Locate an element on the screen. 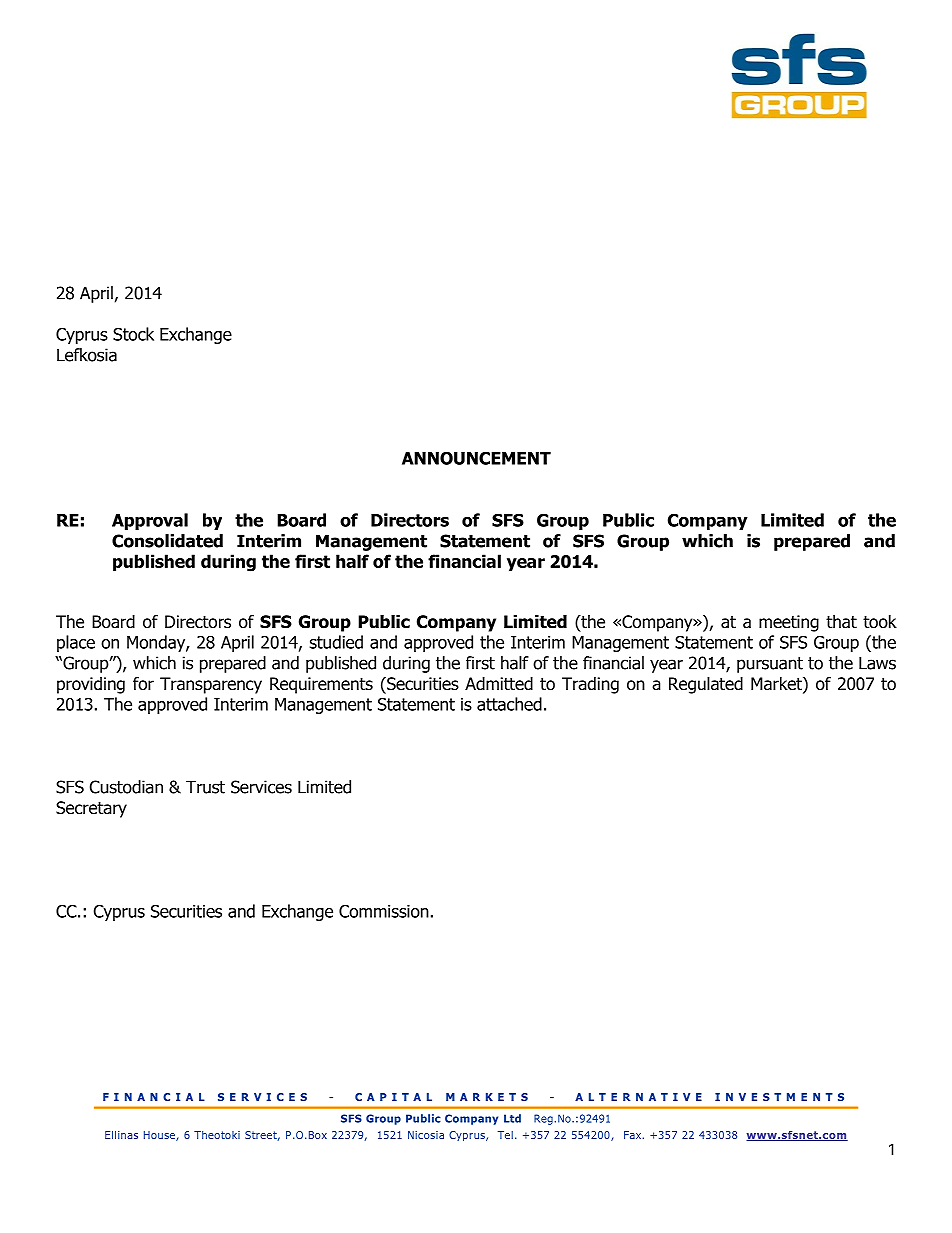 This screenshot has width=952, height=1233. Fax is located at coordinates (632, 1135).
